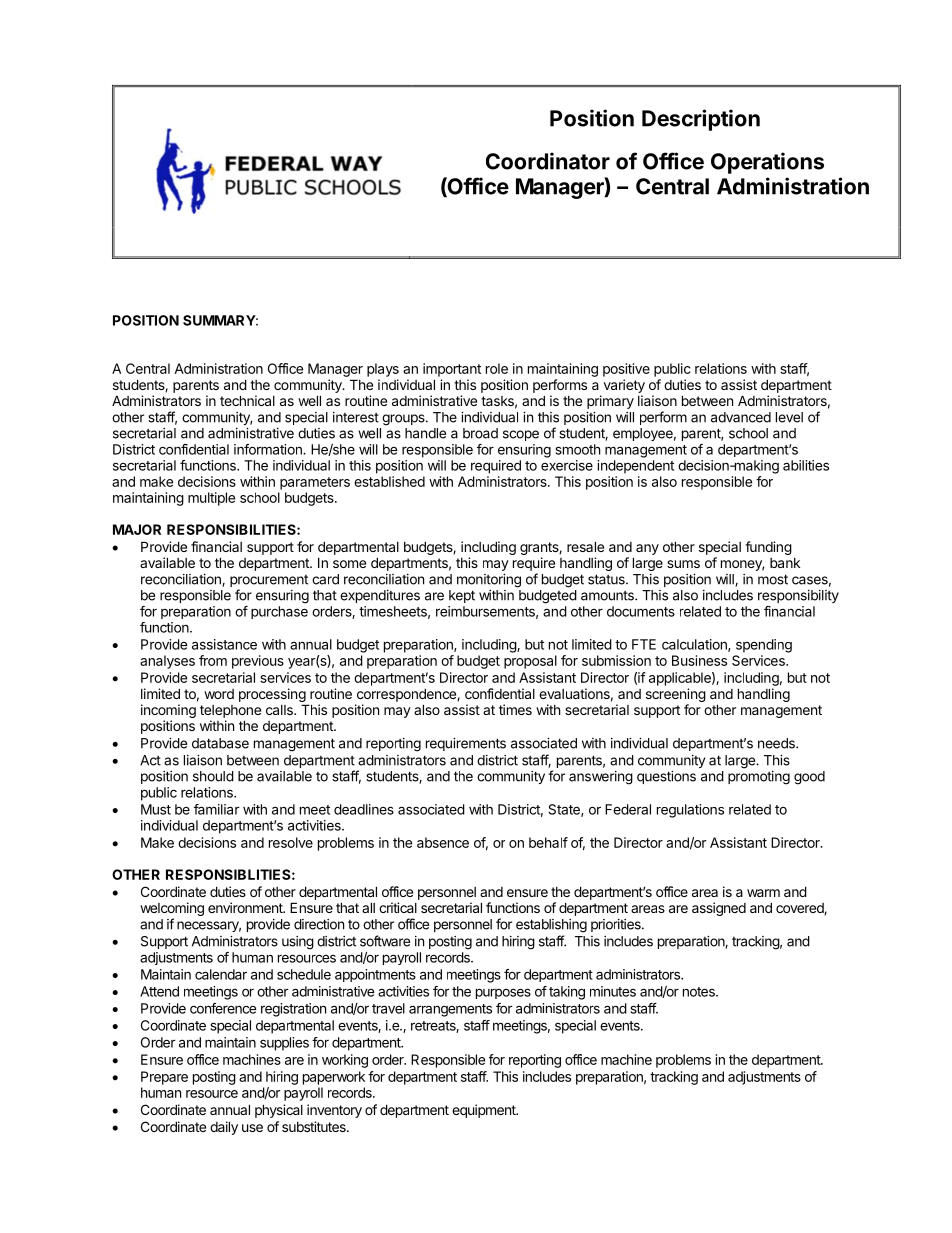  What do you see at coordinates (548, 161) in the page?
I see `Coordinator` at bounding box center [548, 161].
